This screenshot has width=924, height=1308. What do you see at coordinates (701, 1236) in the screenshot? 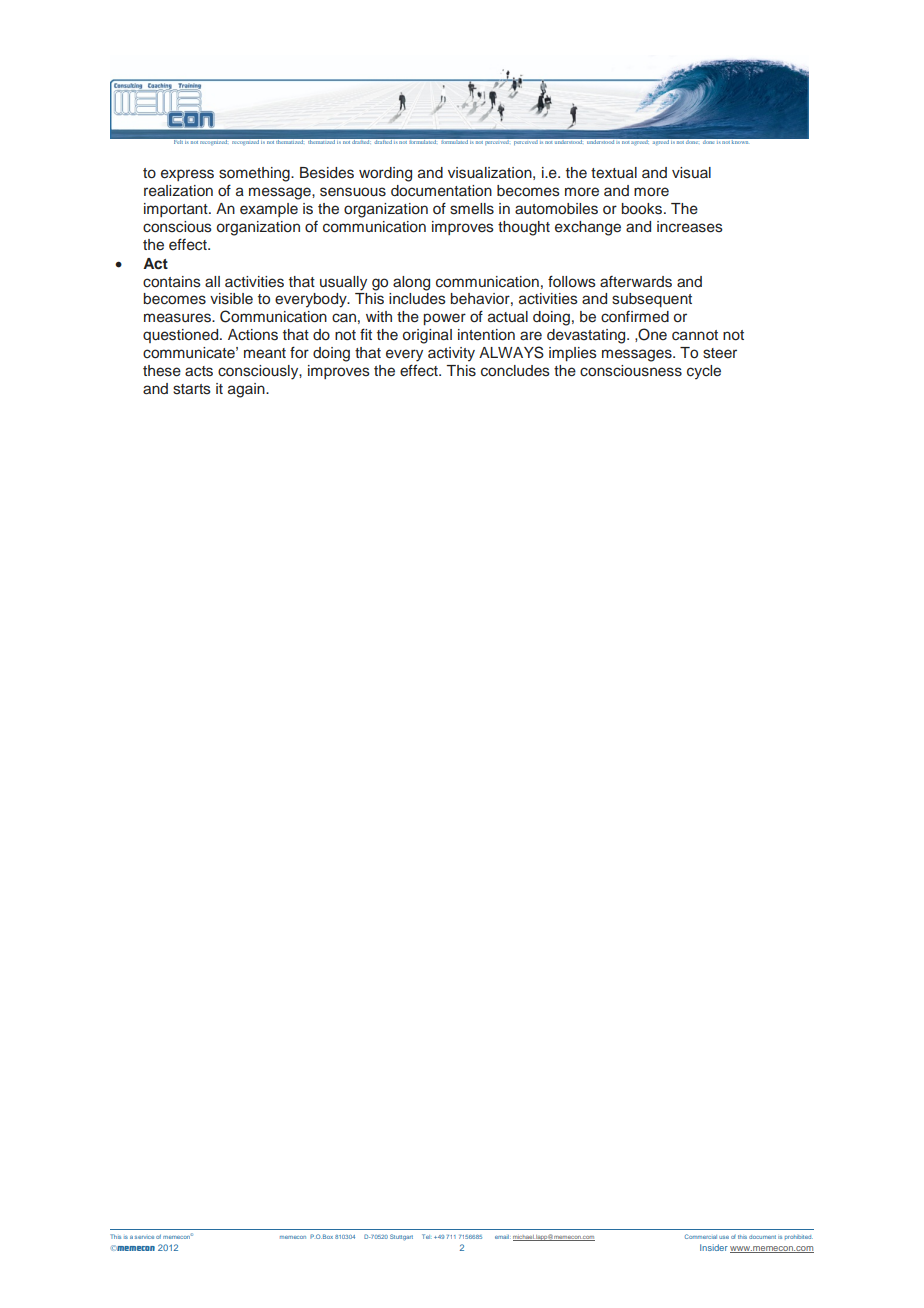
I see `Commercial` at bounding box center [701, 1236].
